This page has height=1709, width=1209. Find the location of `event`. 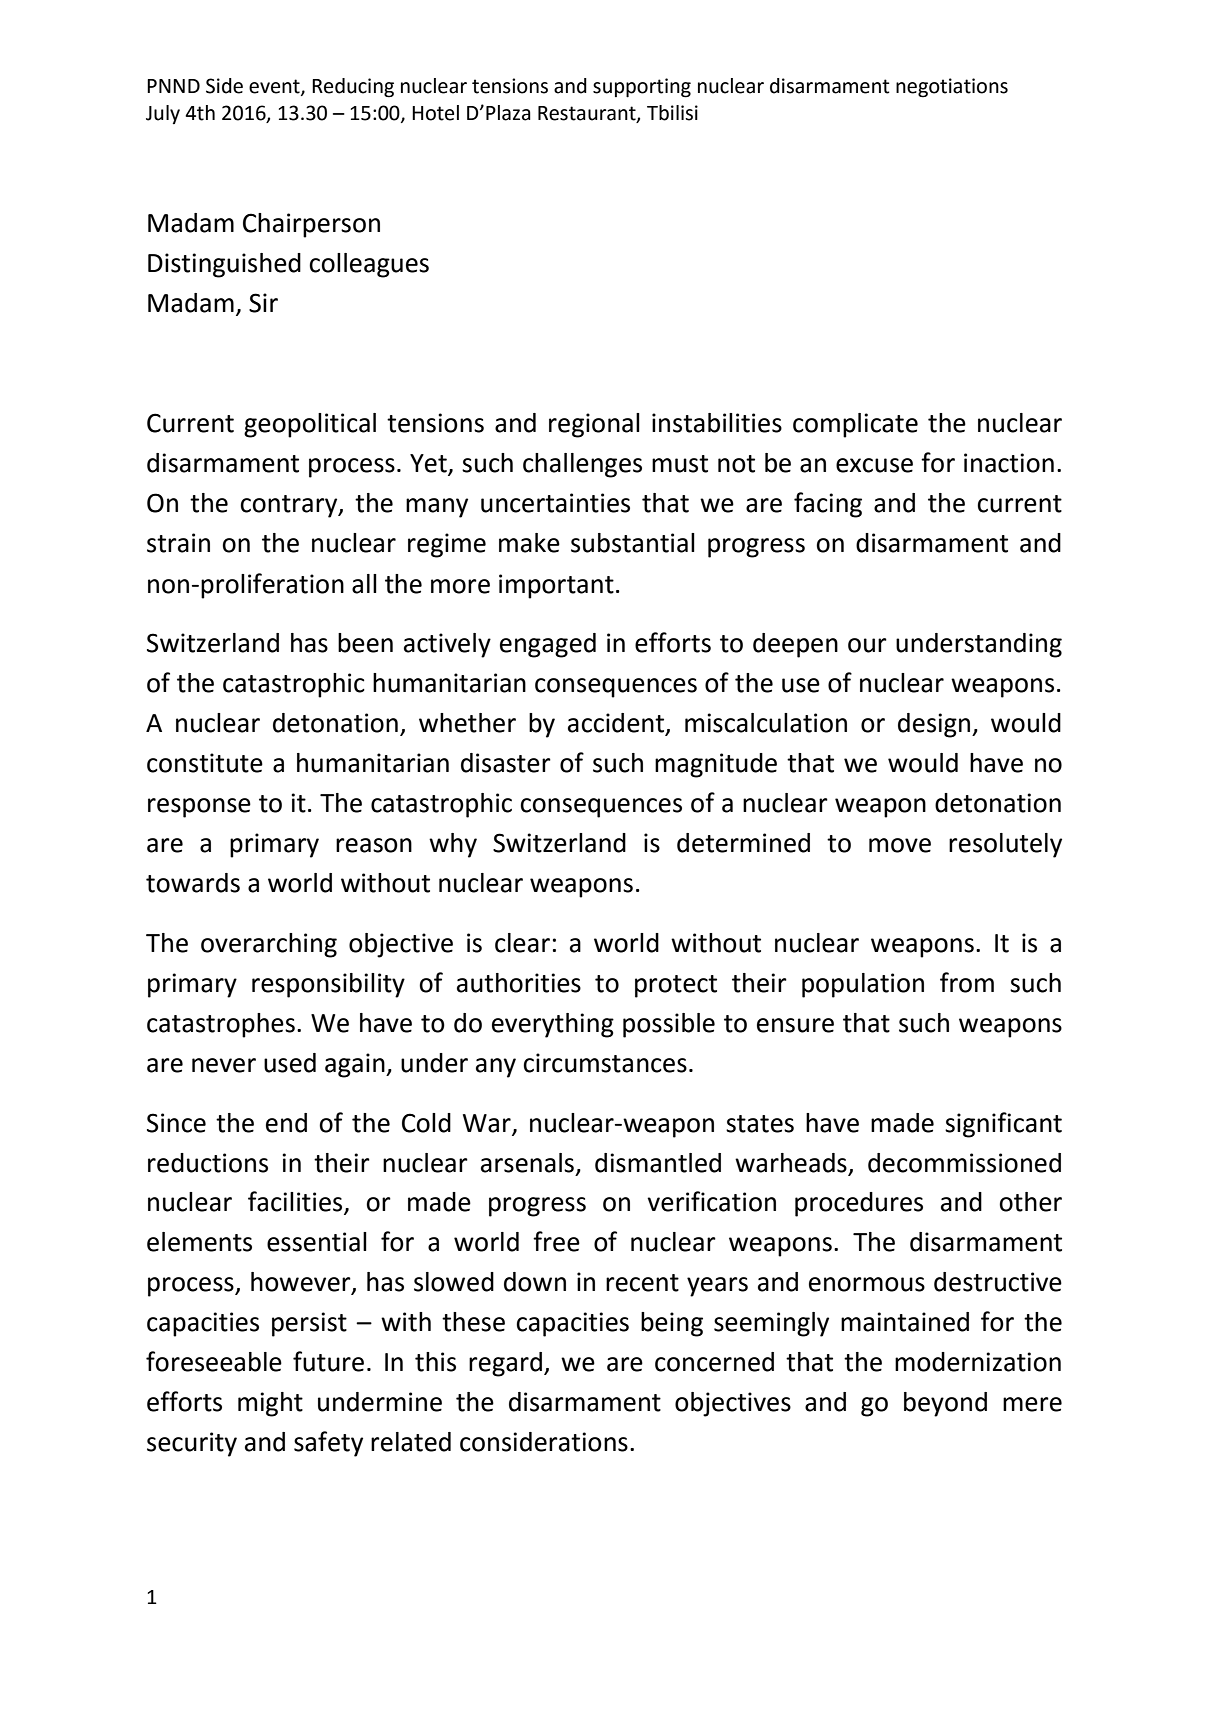

event is located at coordinates (275, 87).
